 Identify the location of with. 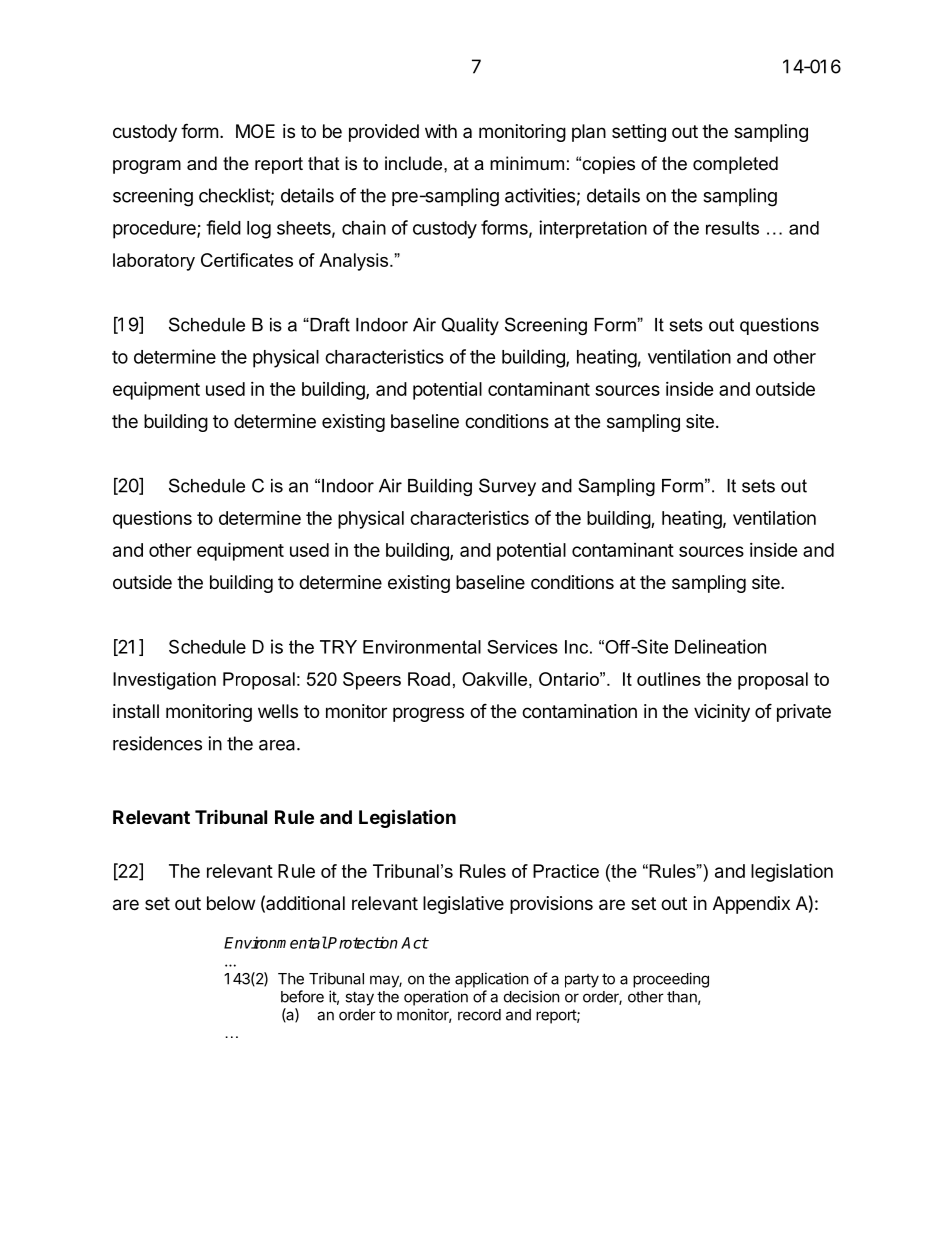
(441, 131).
